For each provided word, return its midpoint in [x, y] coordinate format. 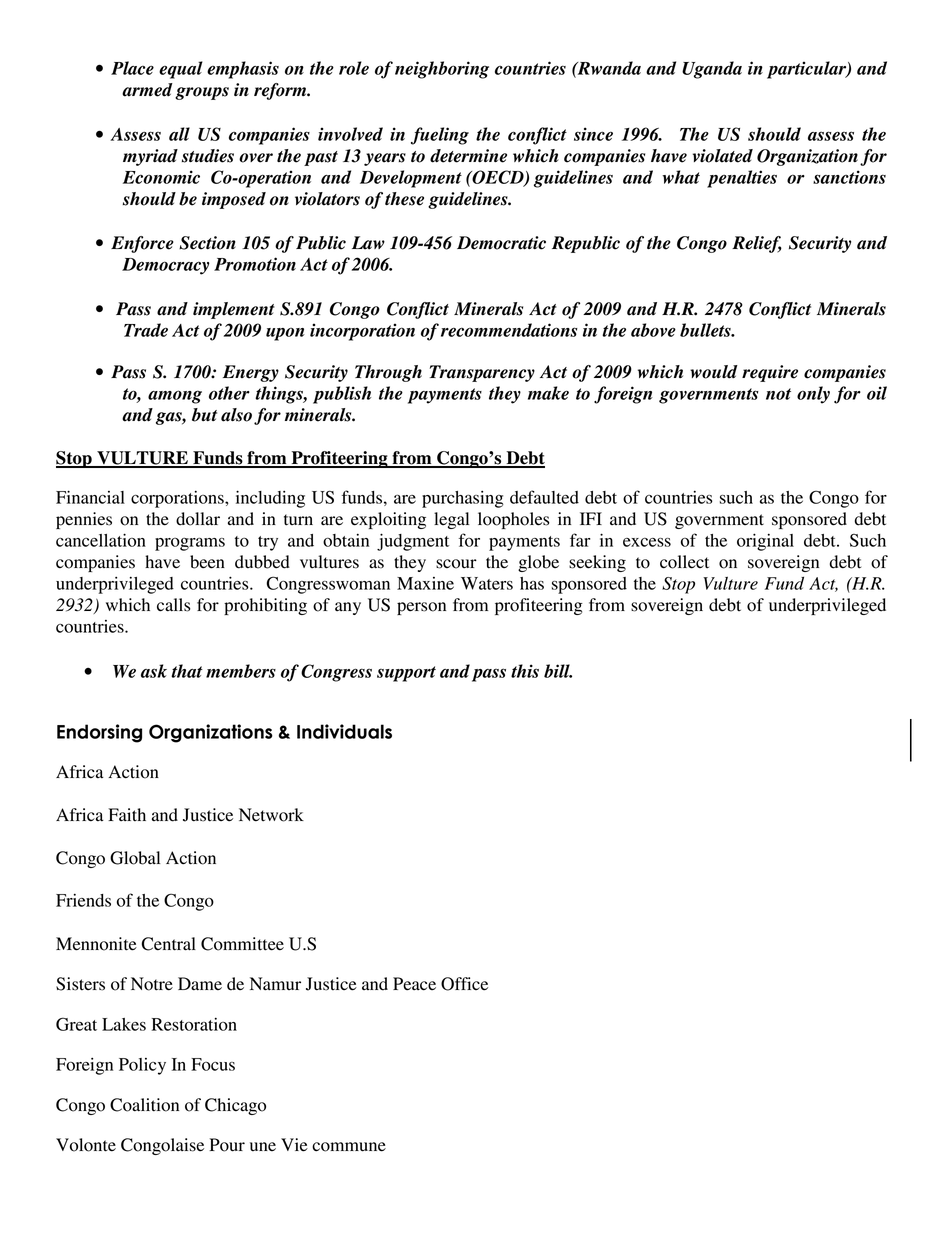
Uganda [712, 70]
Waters [487, 583]
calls [173, 605]
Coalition [144, 1105]
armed [147, 90]
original [765, 542]
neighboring [442, 70]
